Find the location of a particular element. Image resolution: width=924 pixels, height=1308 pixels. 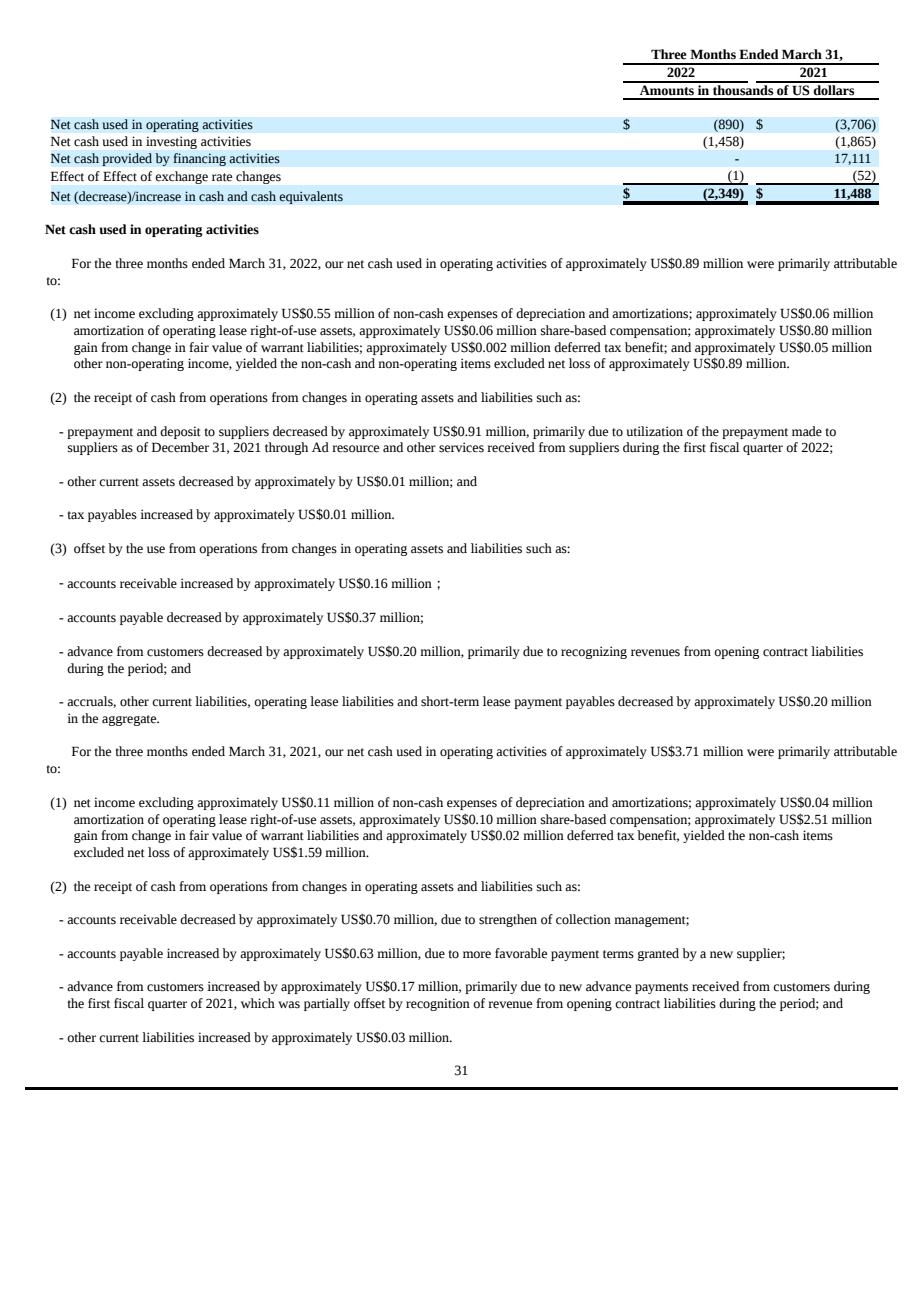

which is located at coordinates (258, 1003).
